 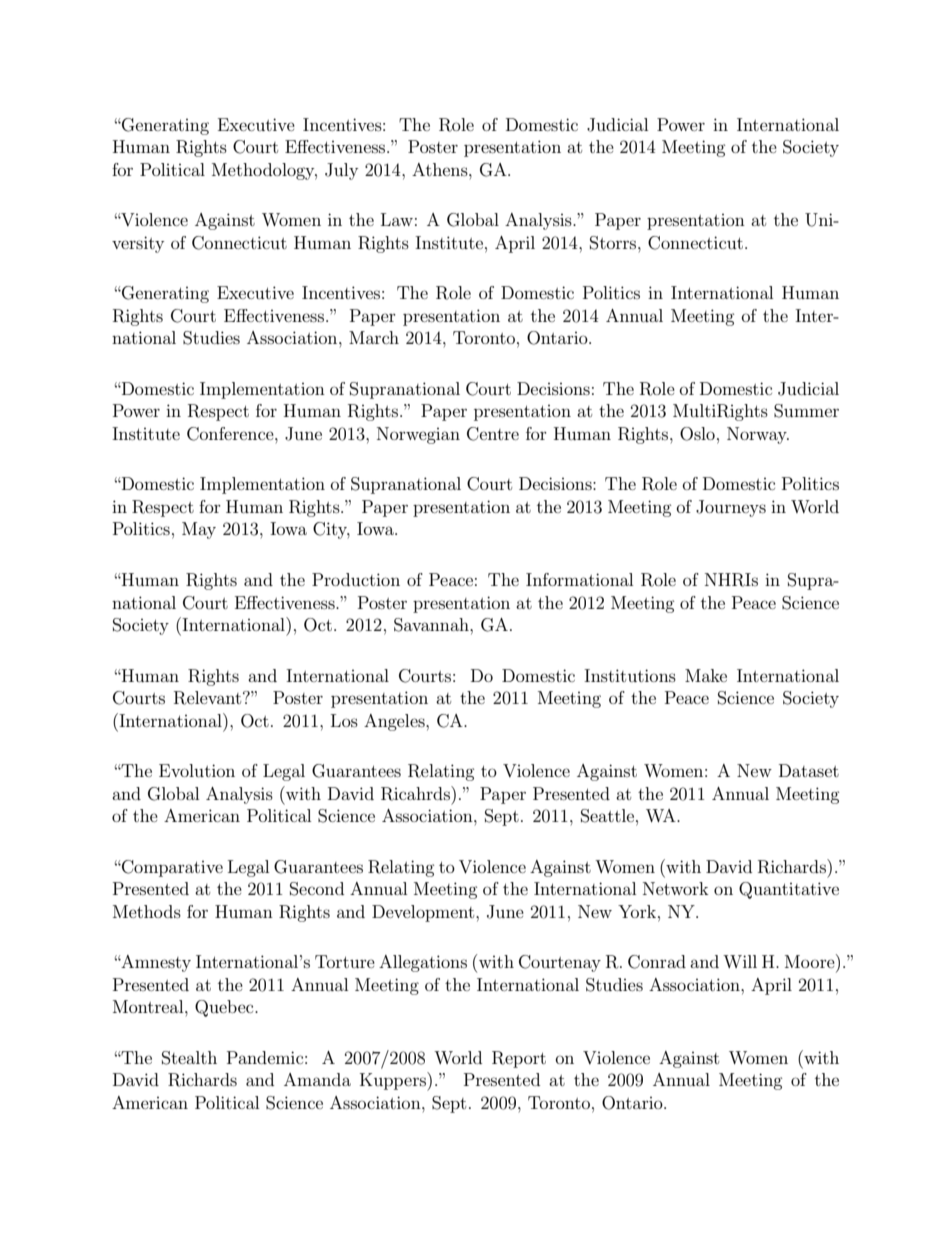 I want to click on Athens, so click(x=441, y=169).
